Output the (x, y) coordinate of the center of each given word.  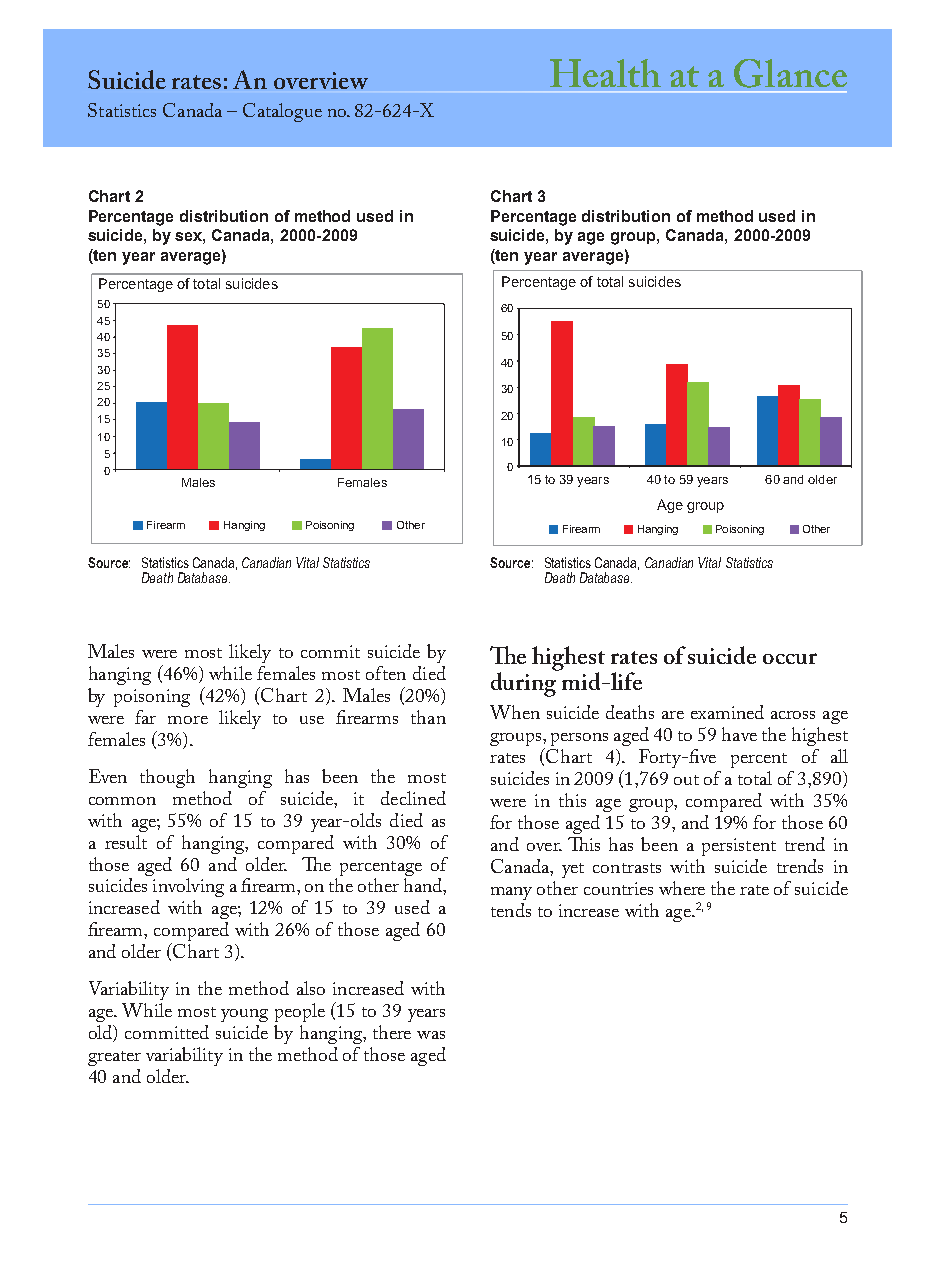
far (145, 717)
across (793, 715)
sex (190, 238)
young (244, 1015)
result (126, 842)
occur (790, 658)
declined (413, 798)
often (386, 673)
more (188, 720)
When (515, 712)
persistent (739, 847)
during (525, 683)
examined (727, 712)
